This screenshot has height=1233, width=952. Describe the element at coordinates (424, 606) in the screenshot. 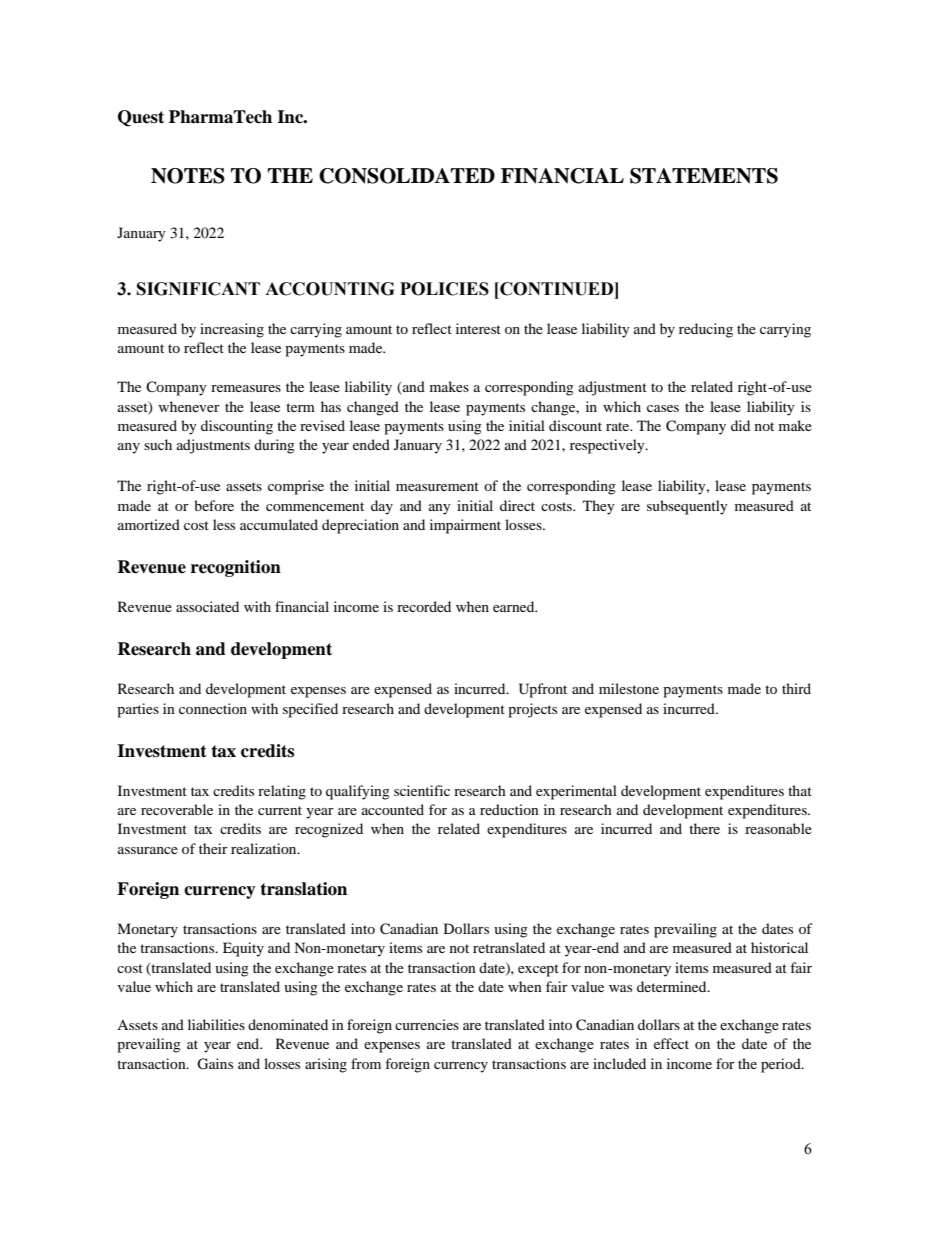

I see `recorded` at that location.
